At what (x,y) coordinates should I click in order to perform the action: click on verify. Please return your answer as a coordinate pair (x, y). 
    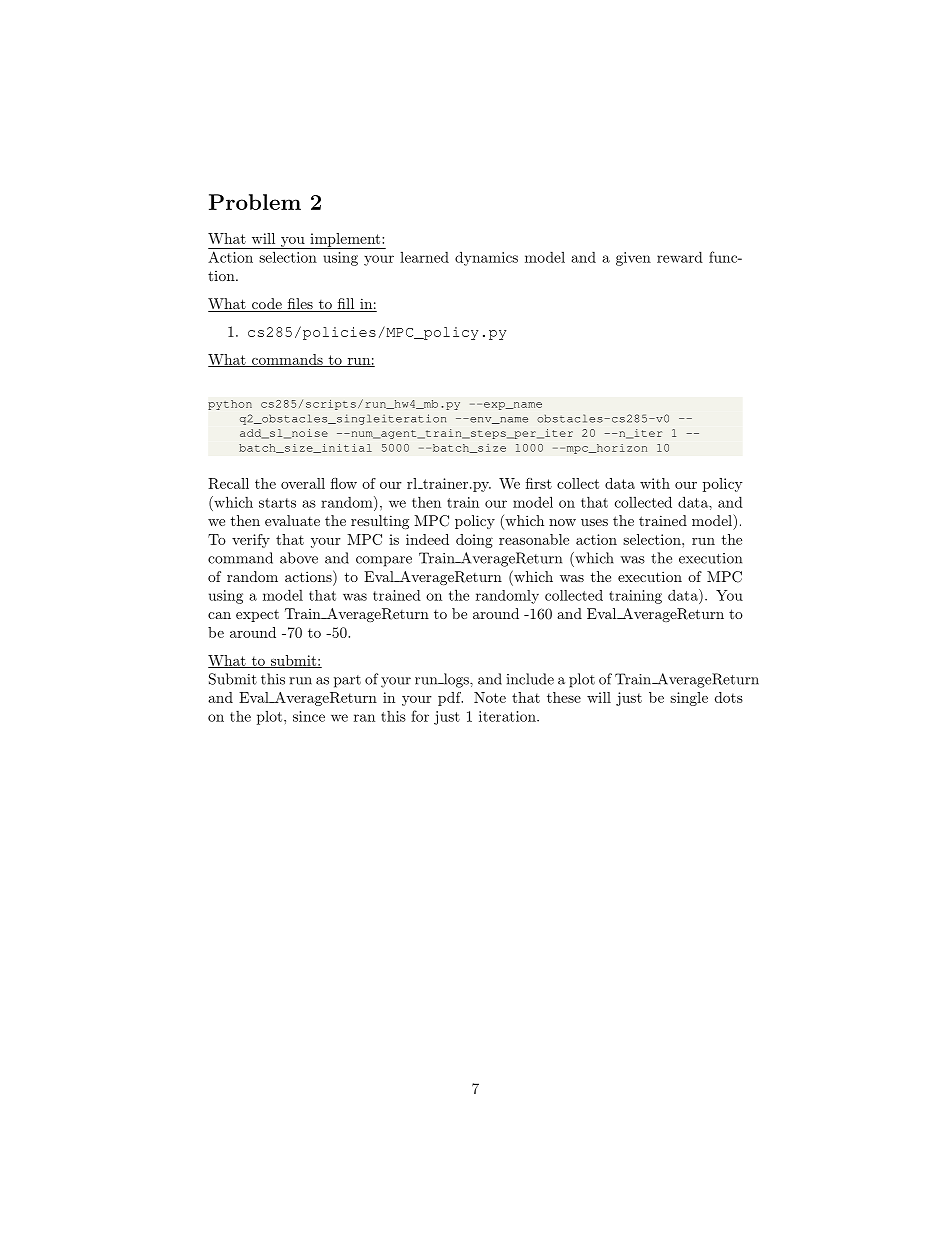
    Looking at the image, I should click on (251, 541).
